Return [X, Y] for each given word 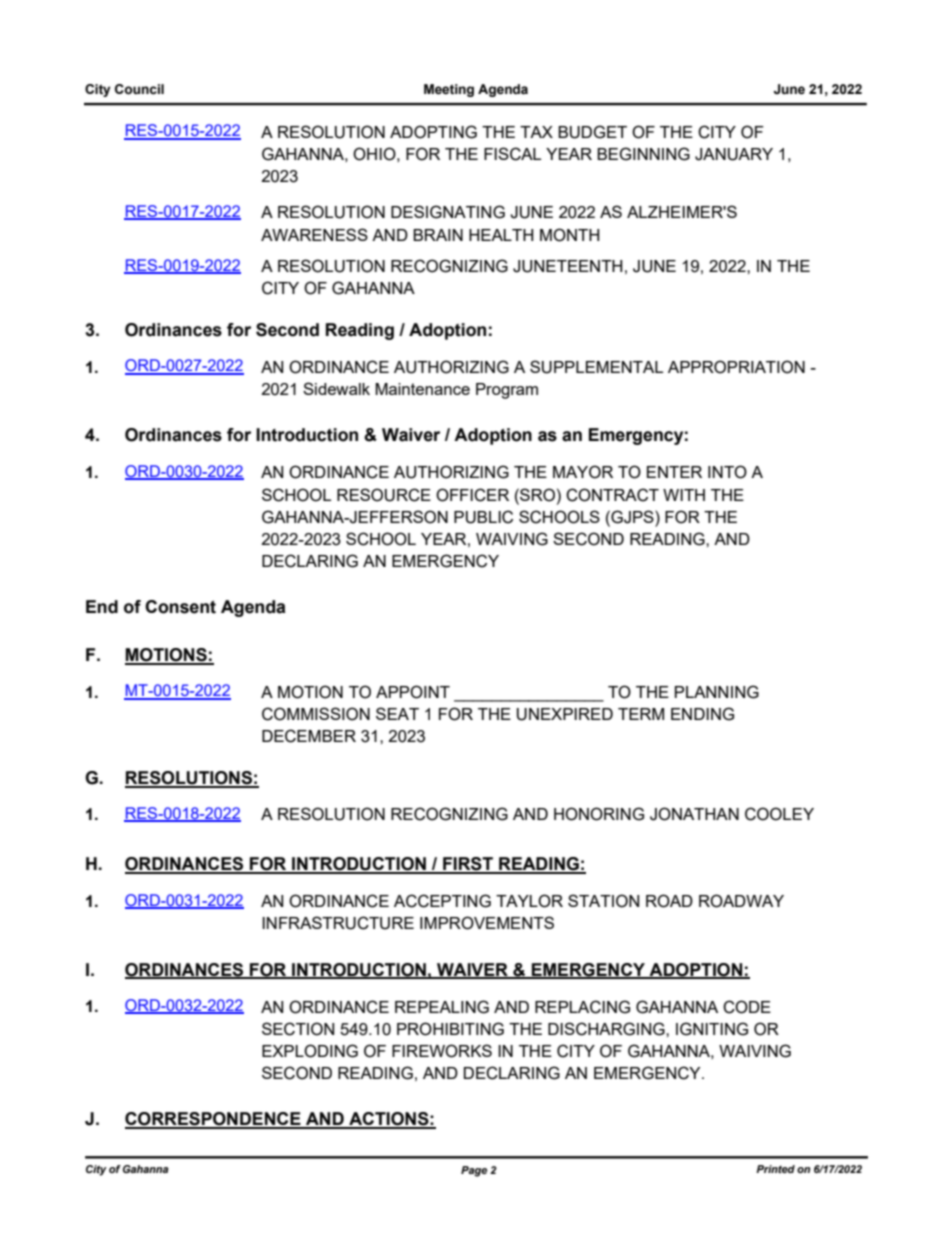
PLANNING [717, 692]
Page [474, 1171]
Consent [180, 607]
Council [139, 89]
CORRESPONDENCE [214, 1120]
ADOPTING [433, 132]
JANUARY [734, 154]
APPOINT [413, 692]
